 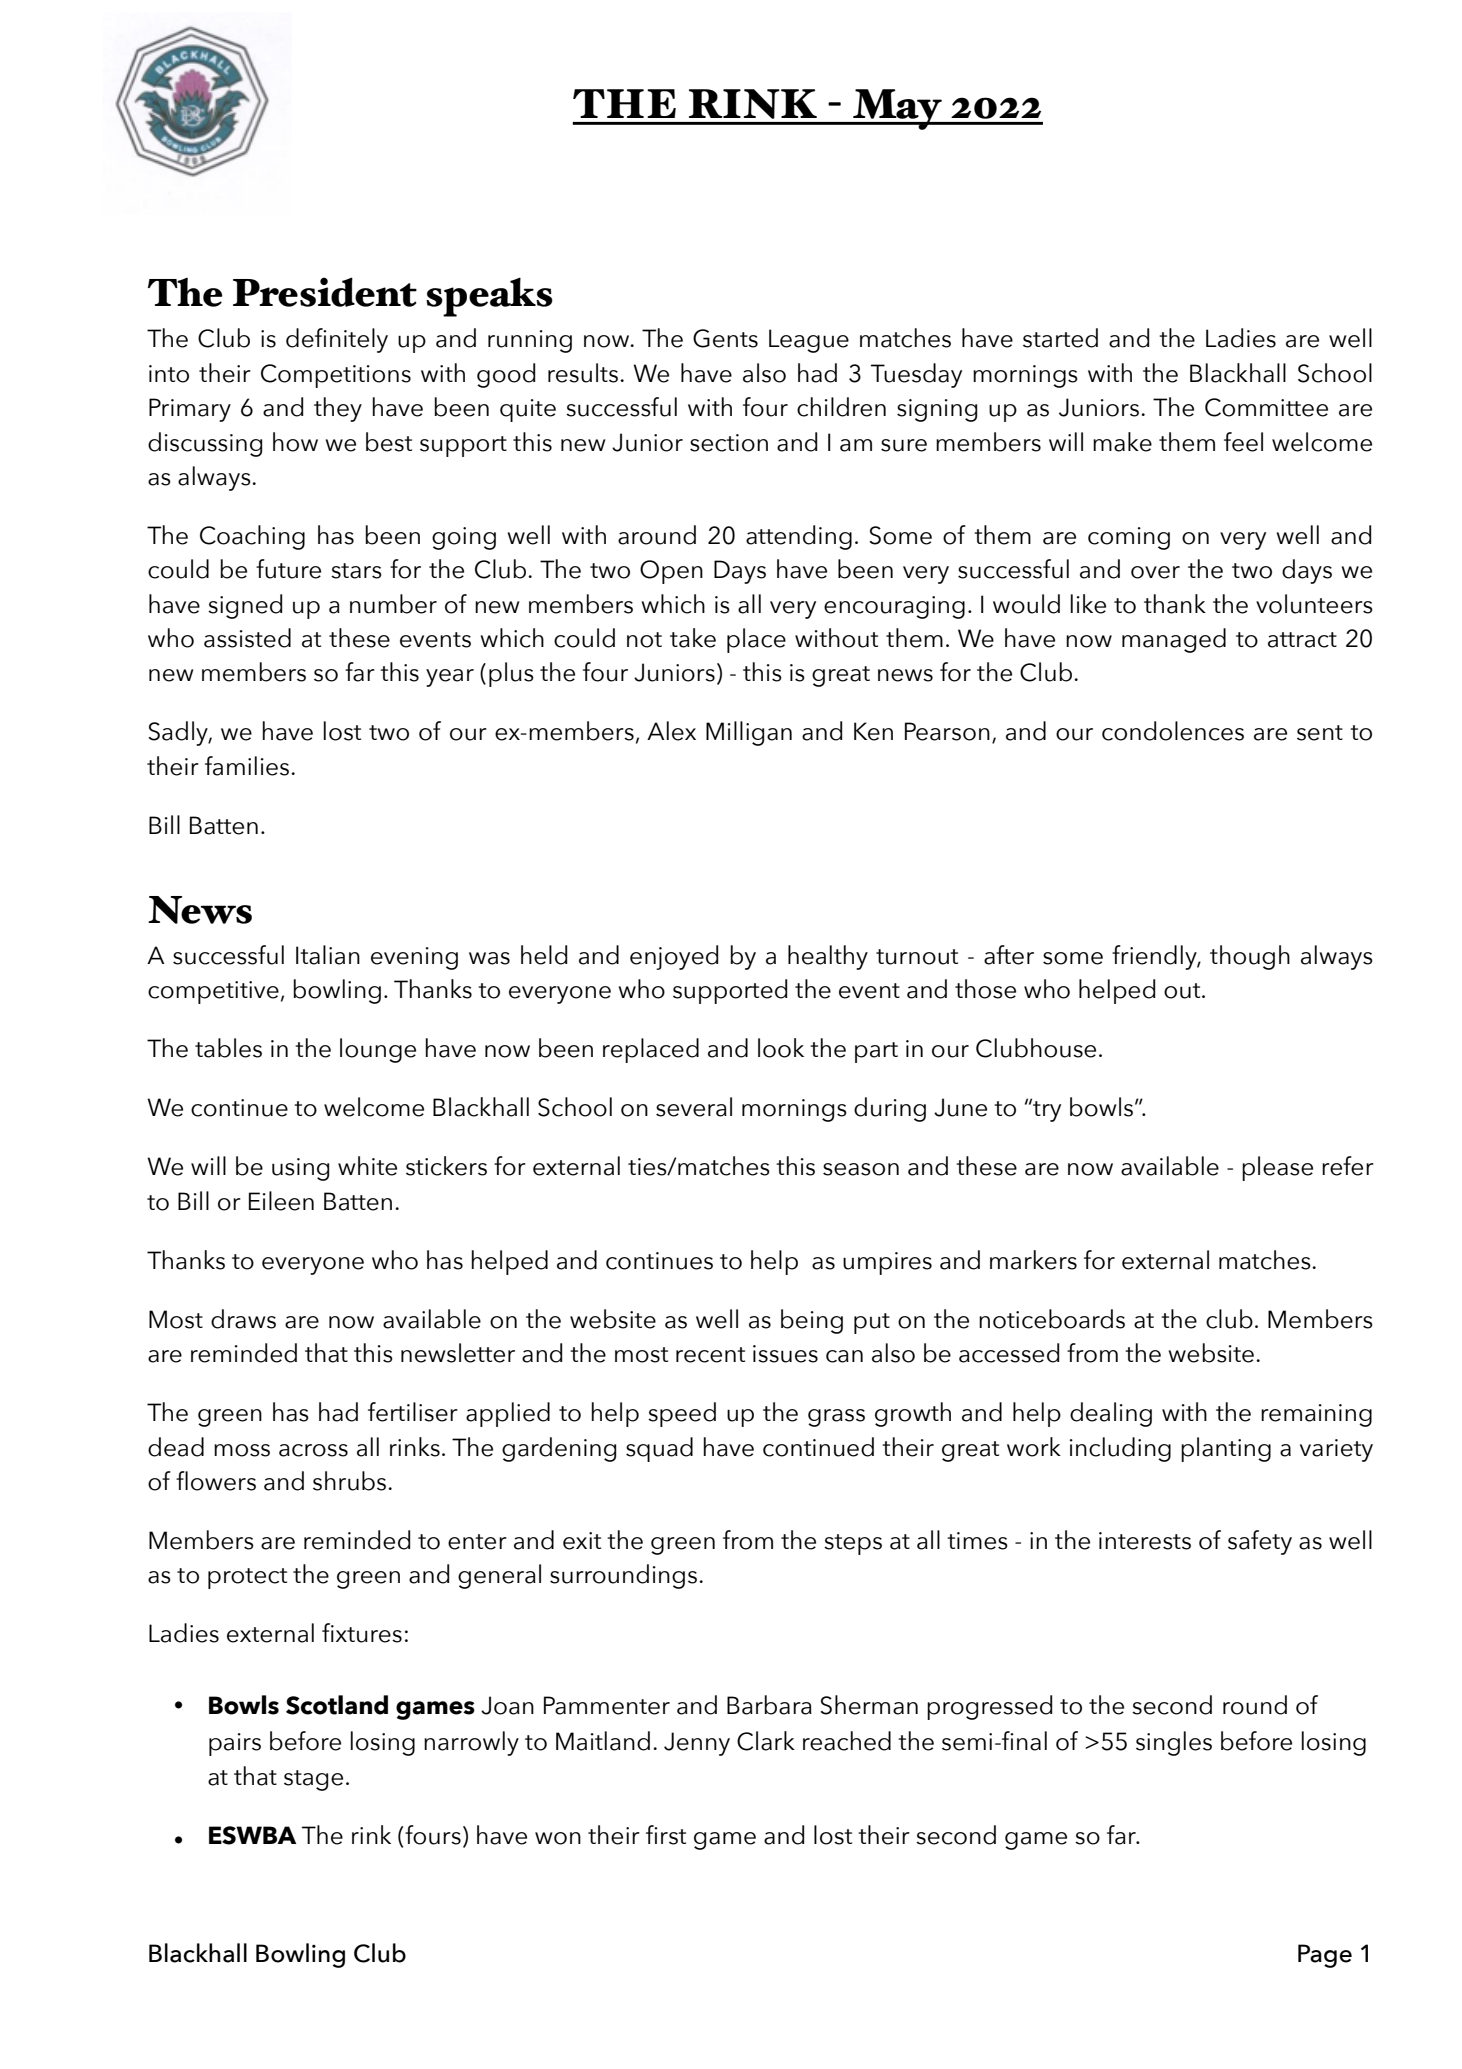 I want to click on May, so click(x=897, y=109).
